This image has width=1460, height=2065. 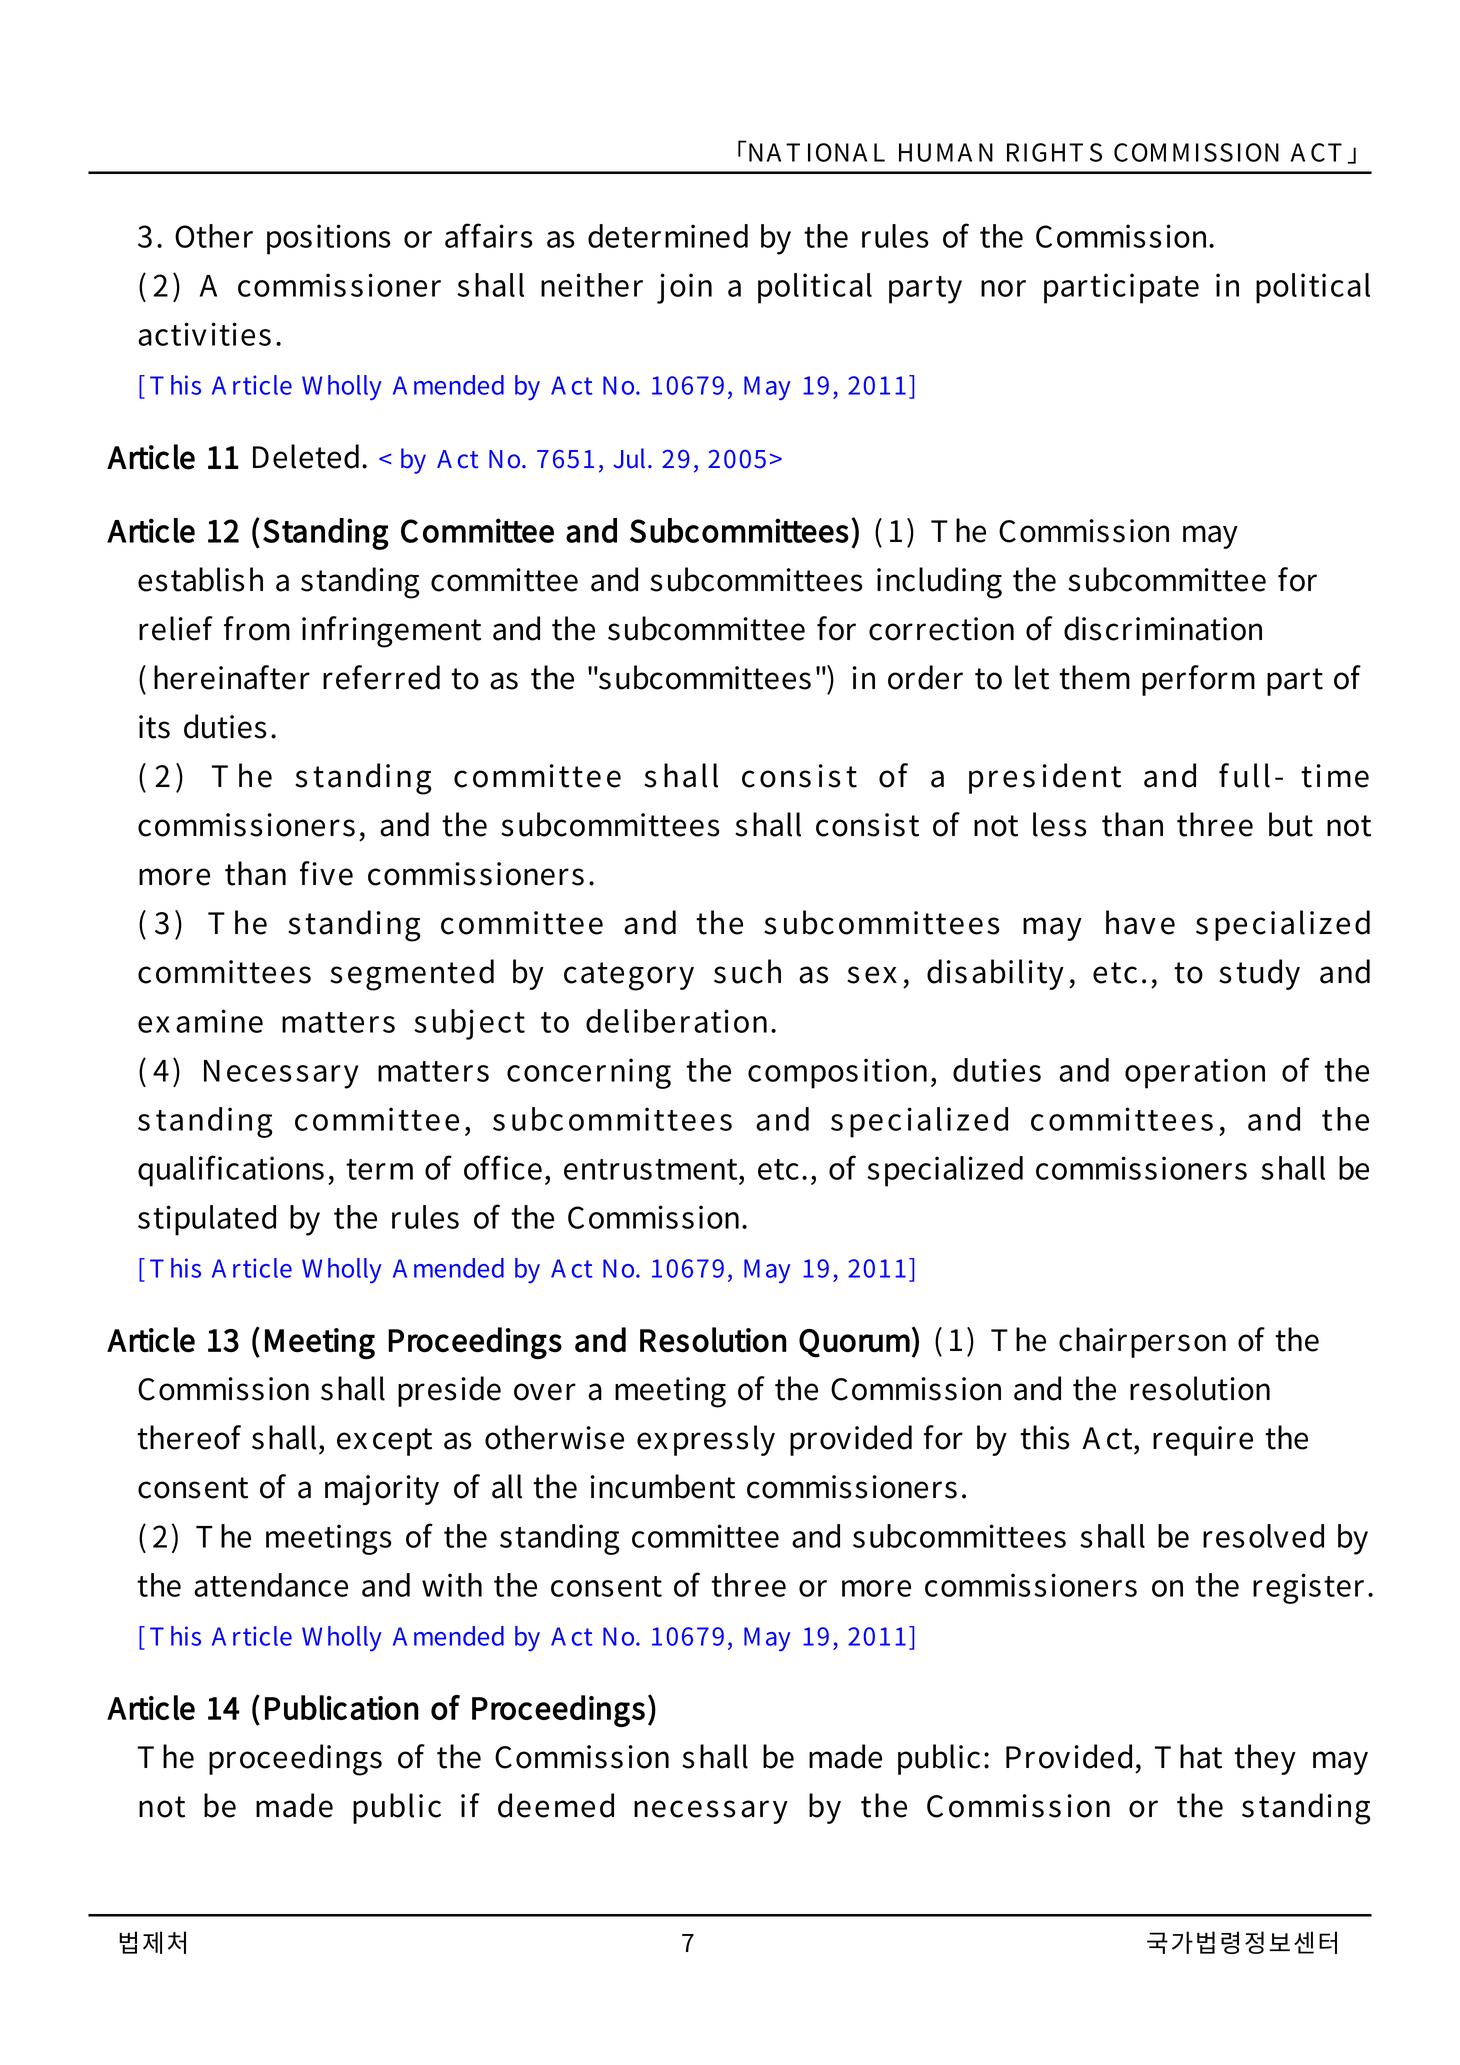 What do you see at coordinates (1142, 1342) in the image?
I see `chairperson` at bounding box center [1142, 1342].
